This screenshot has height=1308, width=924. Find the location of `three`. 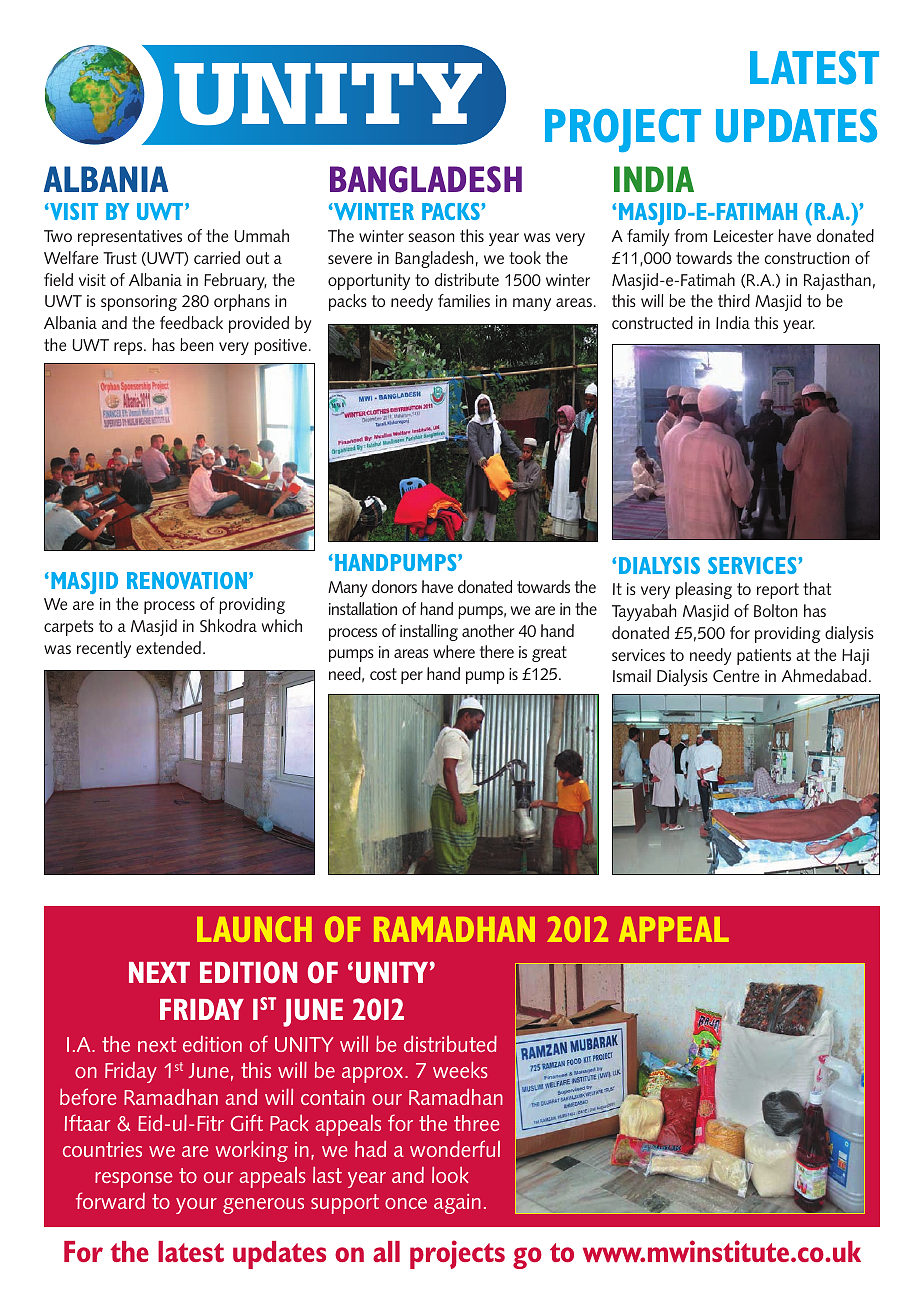

three is located at coordinates (477, 1123).
